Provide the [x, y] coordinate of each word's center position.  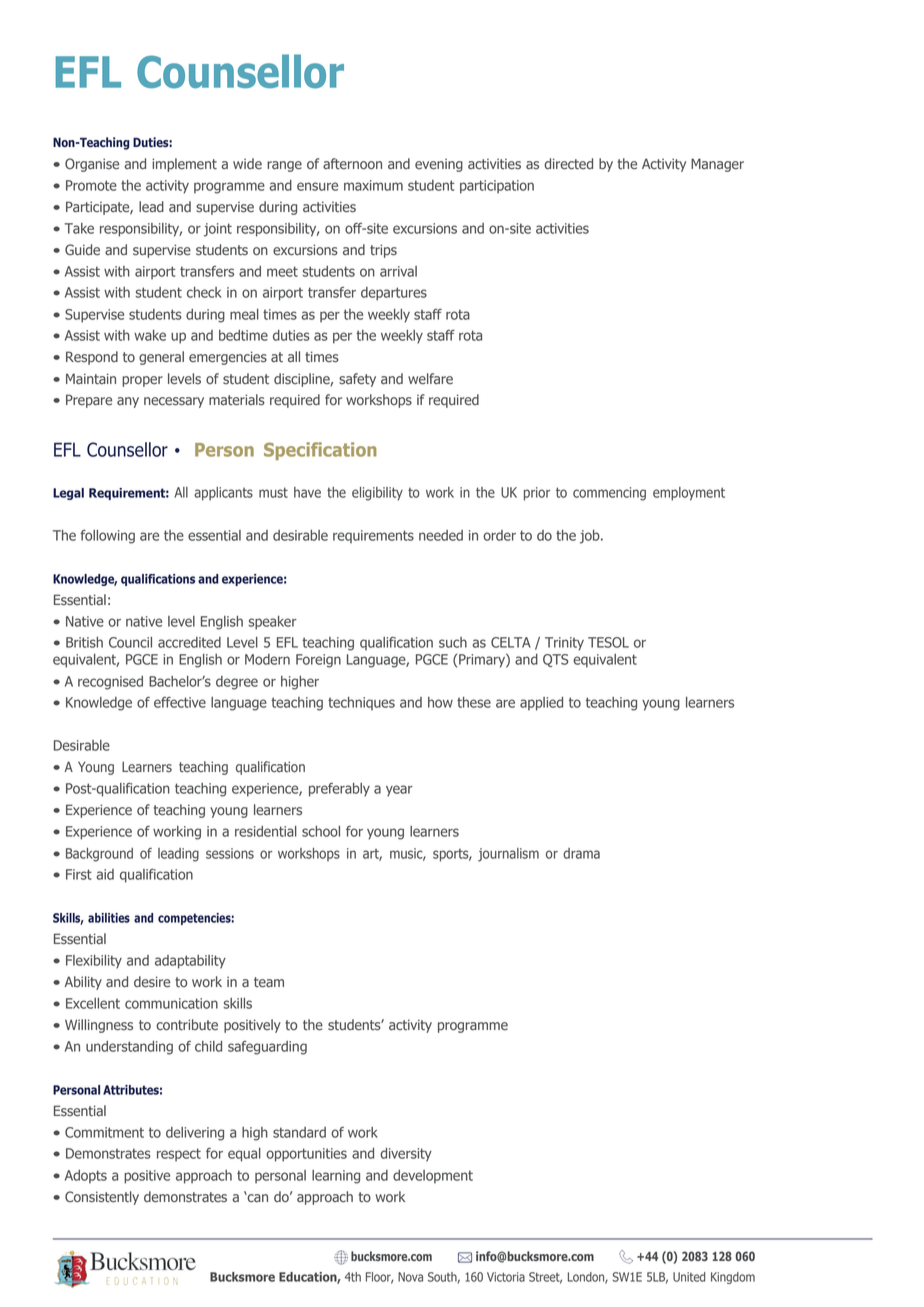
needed [441, 535]
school [321, 831]
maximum [373, 185]
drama [581, 853]
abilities [109, 918]
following [107, 537]
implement [184, 165]
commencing [609, 494]
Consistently [102, 1198]
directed [568, 164]
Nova [410, 1277]
